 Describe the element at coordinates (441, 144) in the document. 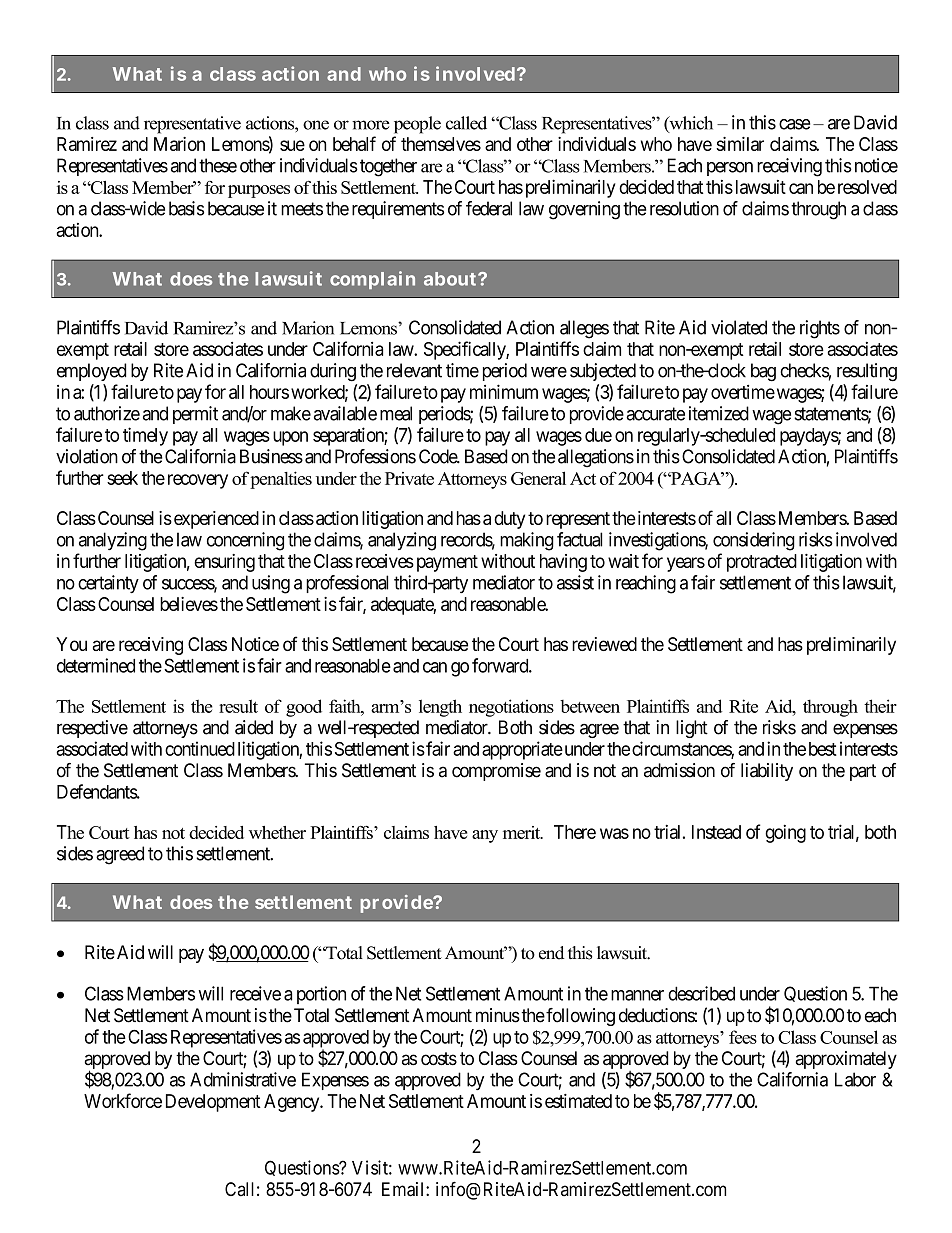

I see `themselves` at that location.
